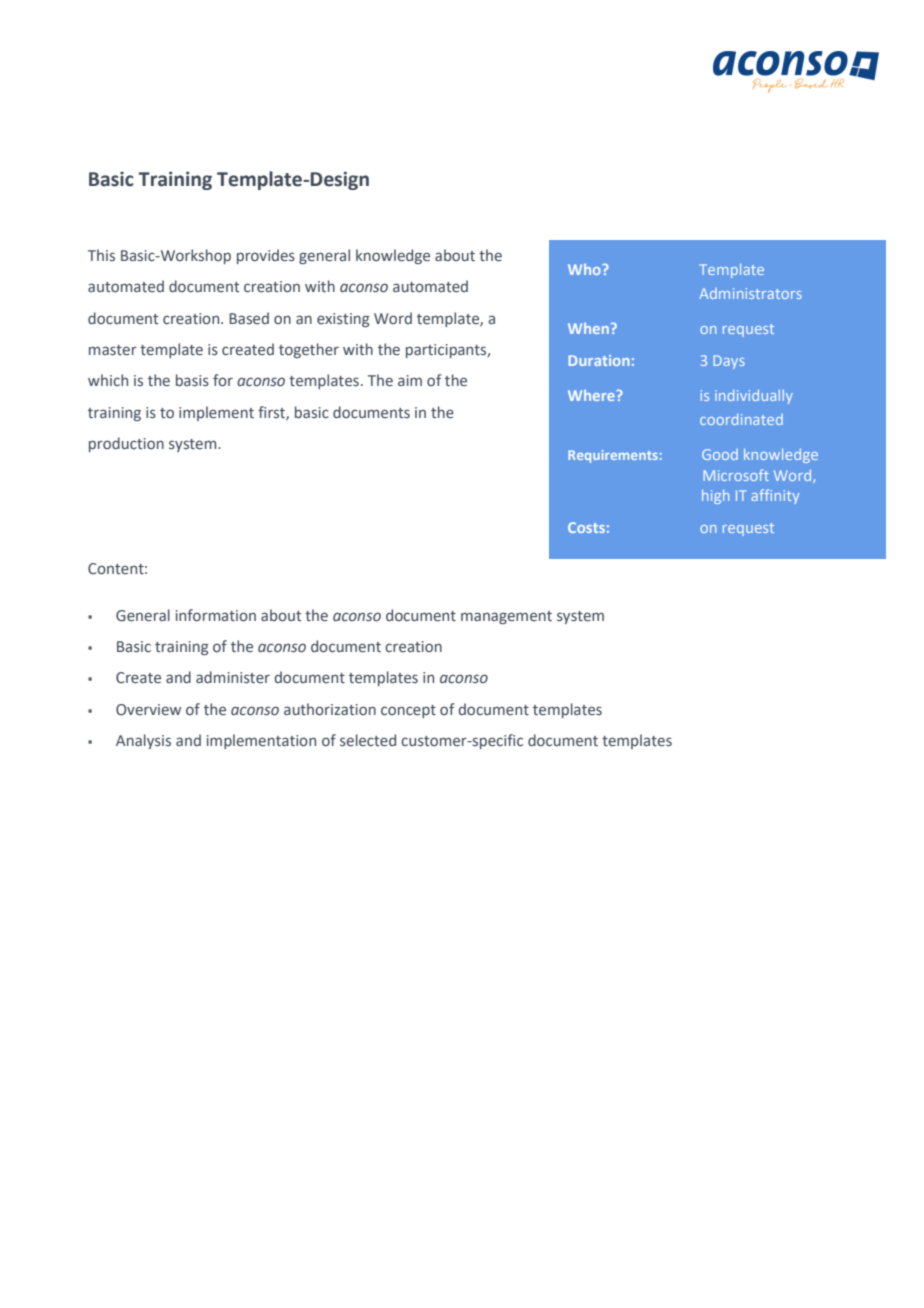 This screenshot has height=1308, width=924. What do you see at coordinates (750, 293) in the screenshot?
I see `Administrators` at bounding box center [750, 293].
